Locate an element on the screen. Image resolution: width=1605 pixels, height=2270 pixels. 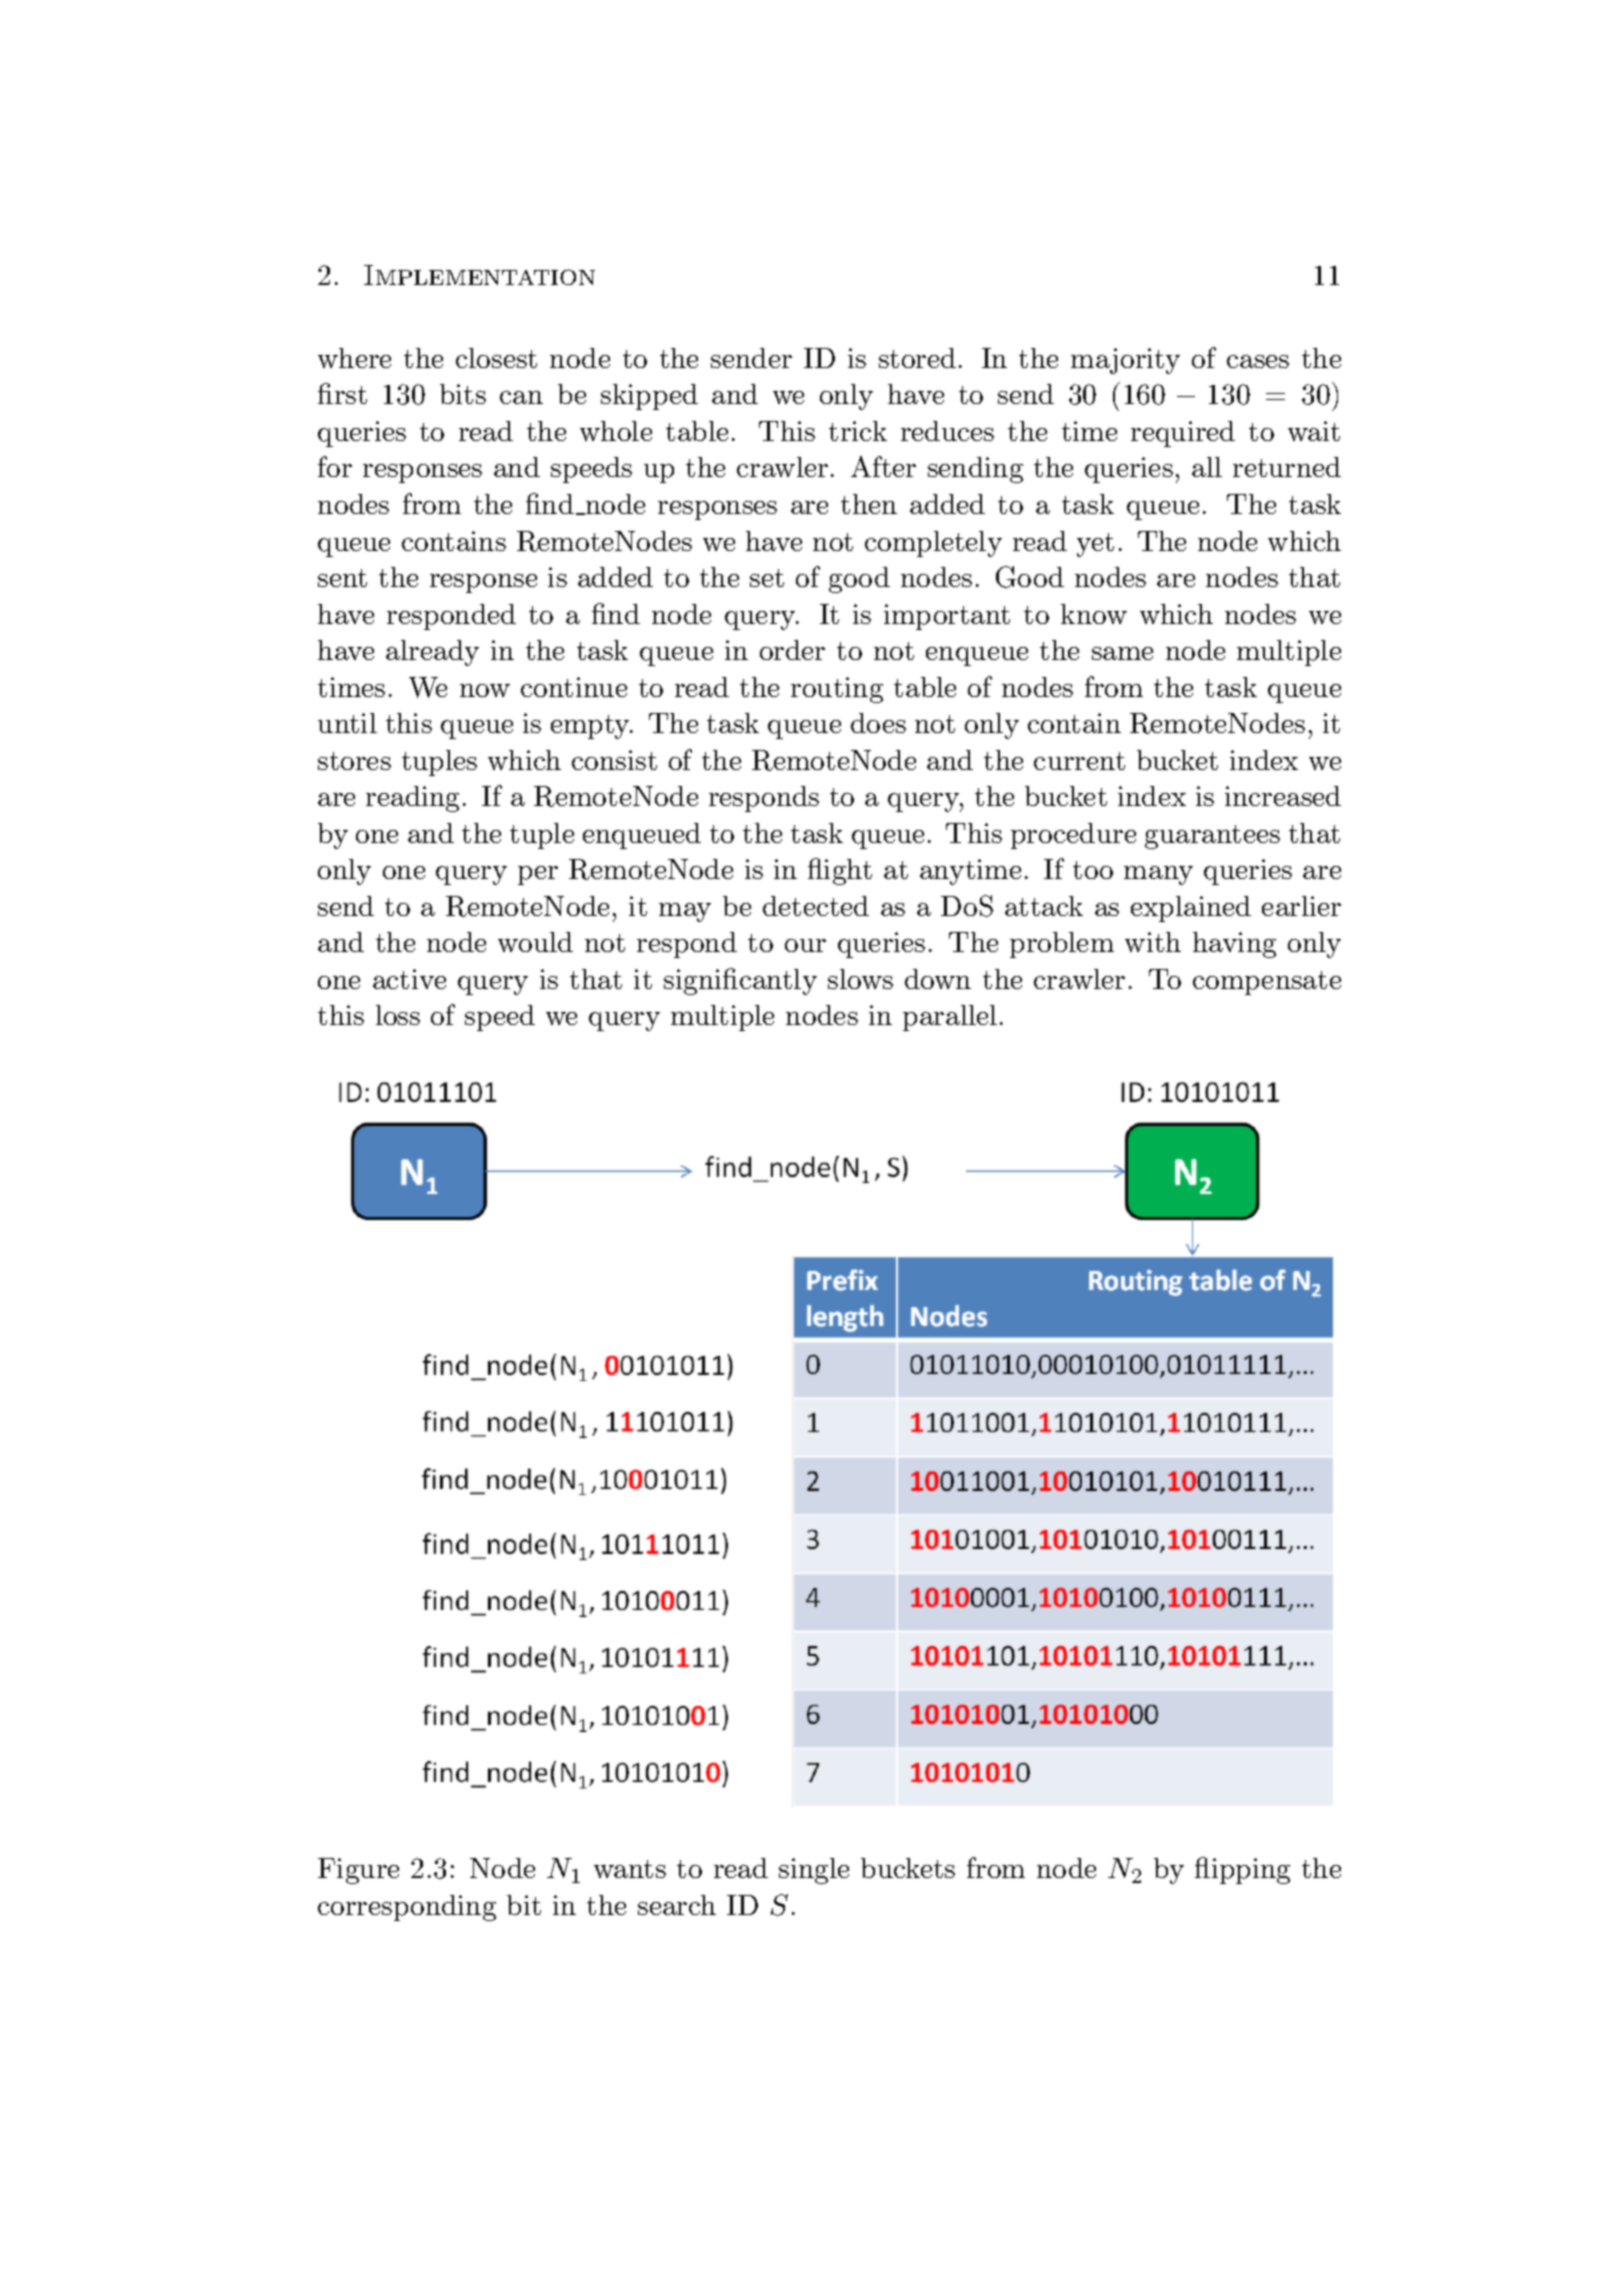
required is located at coordinates (1183, 434).
